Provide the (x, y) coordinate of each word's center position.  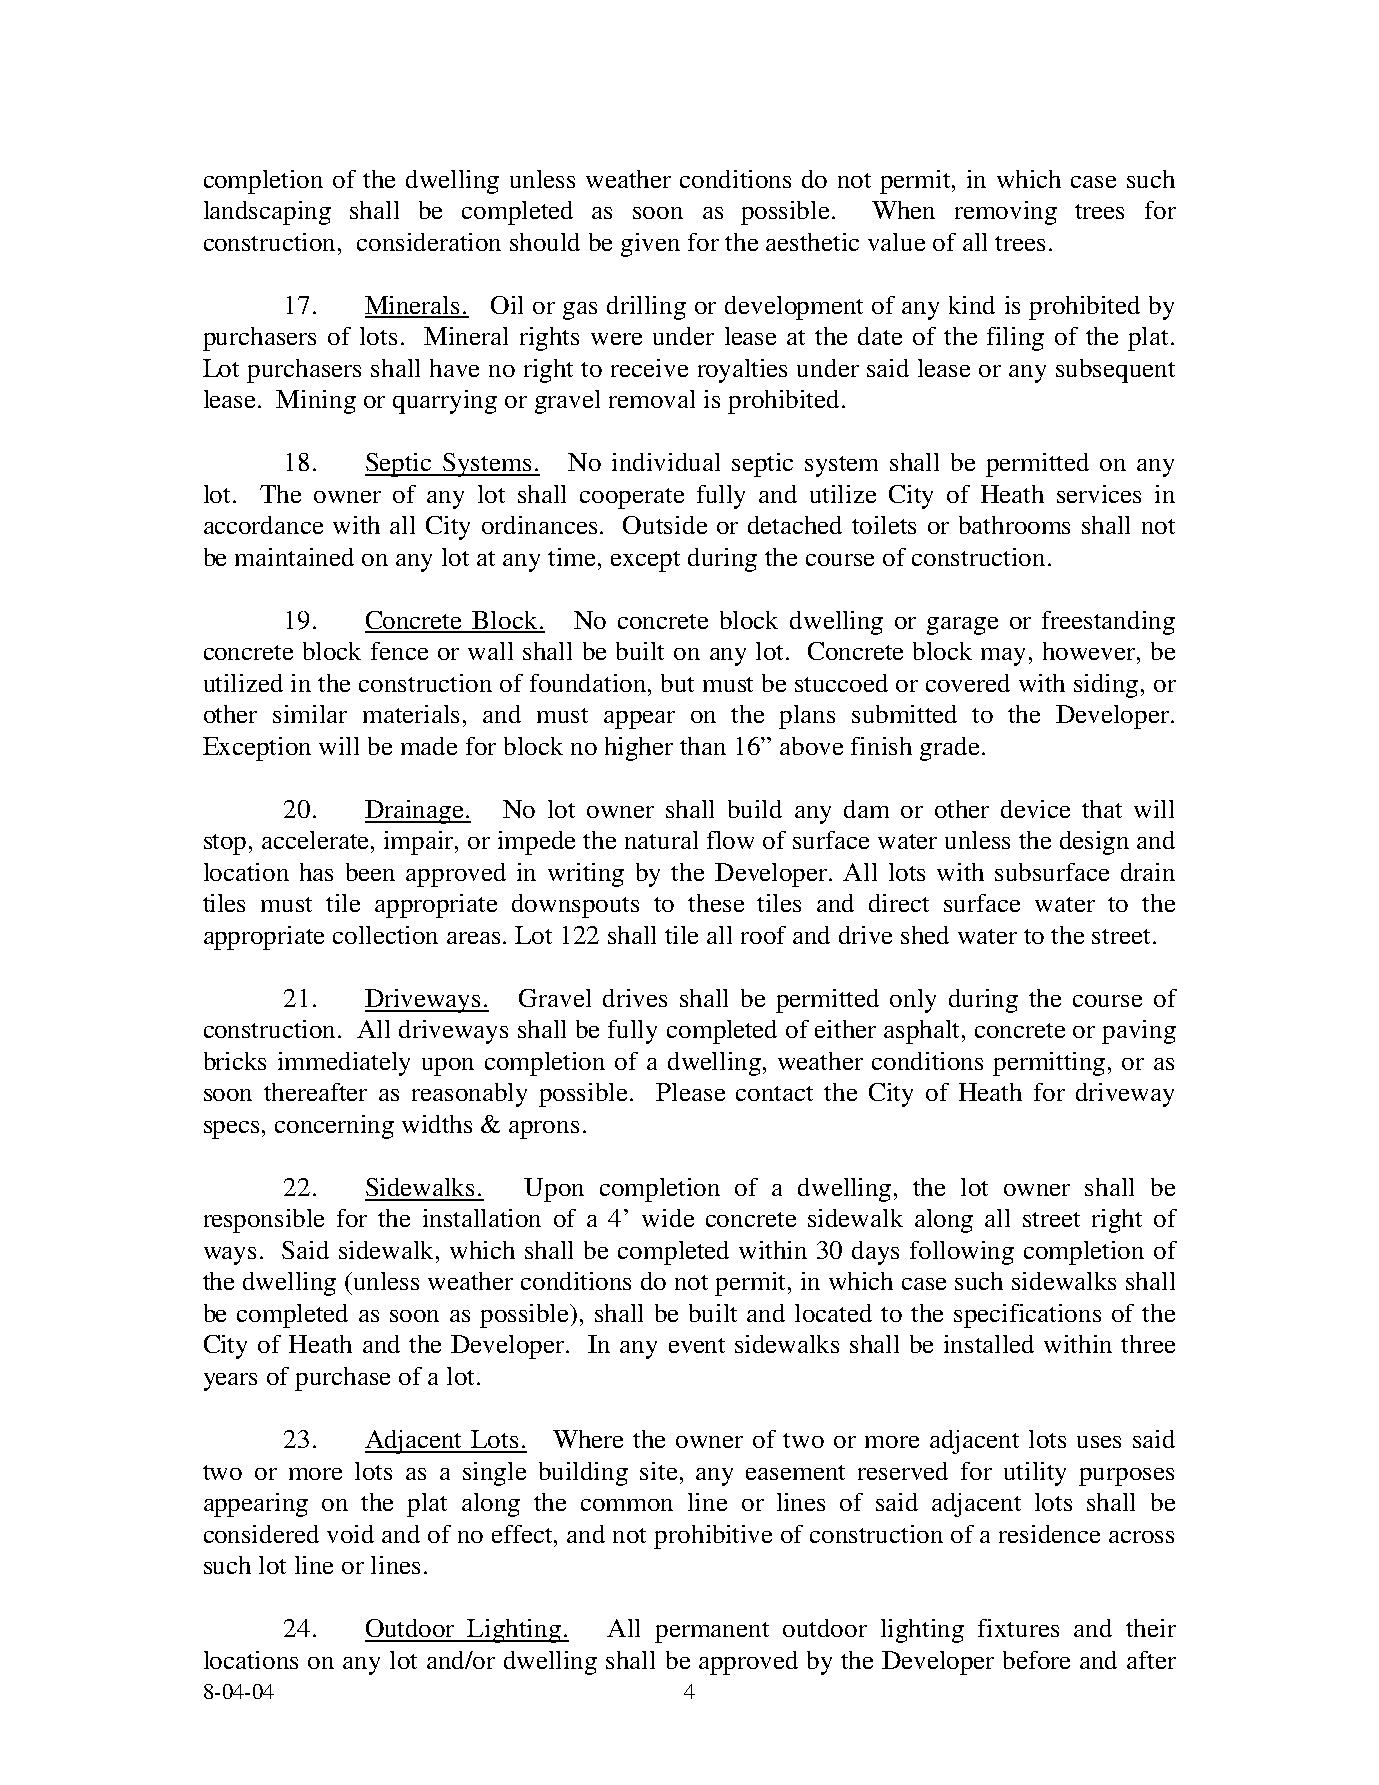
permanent (712, 1632)
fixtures (1018, 1628)
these (716, 903)
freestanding (1108, 623)
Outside (665, 525)
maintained (294, 557)
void (350, 1534)
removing (1006, 213)
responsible (264, 1221)
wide (668, 1218)
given (650, 245)
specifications (1027, 1316)
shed (925, 935)
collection (385, 935)
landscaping (267, 213)
